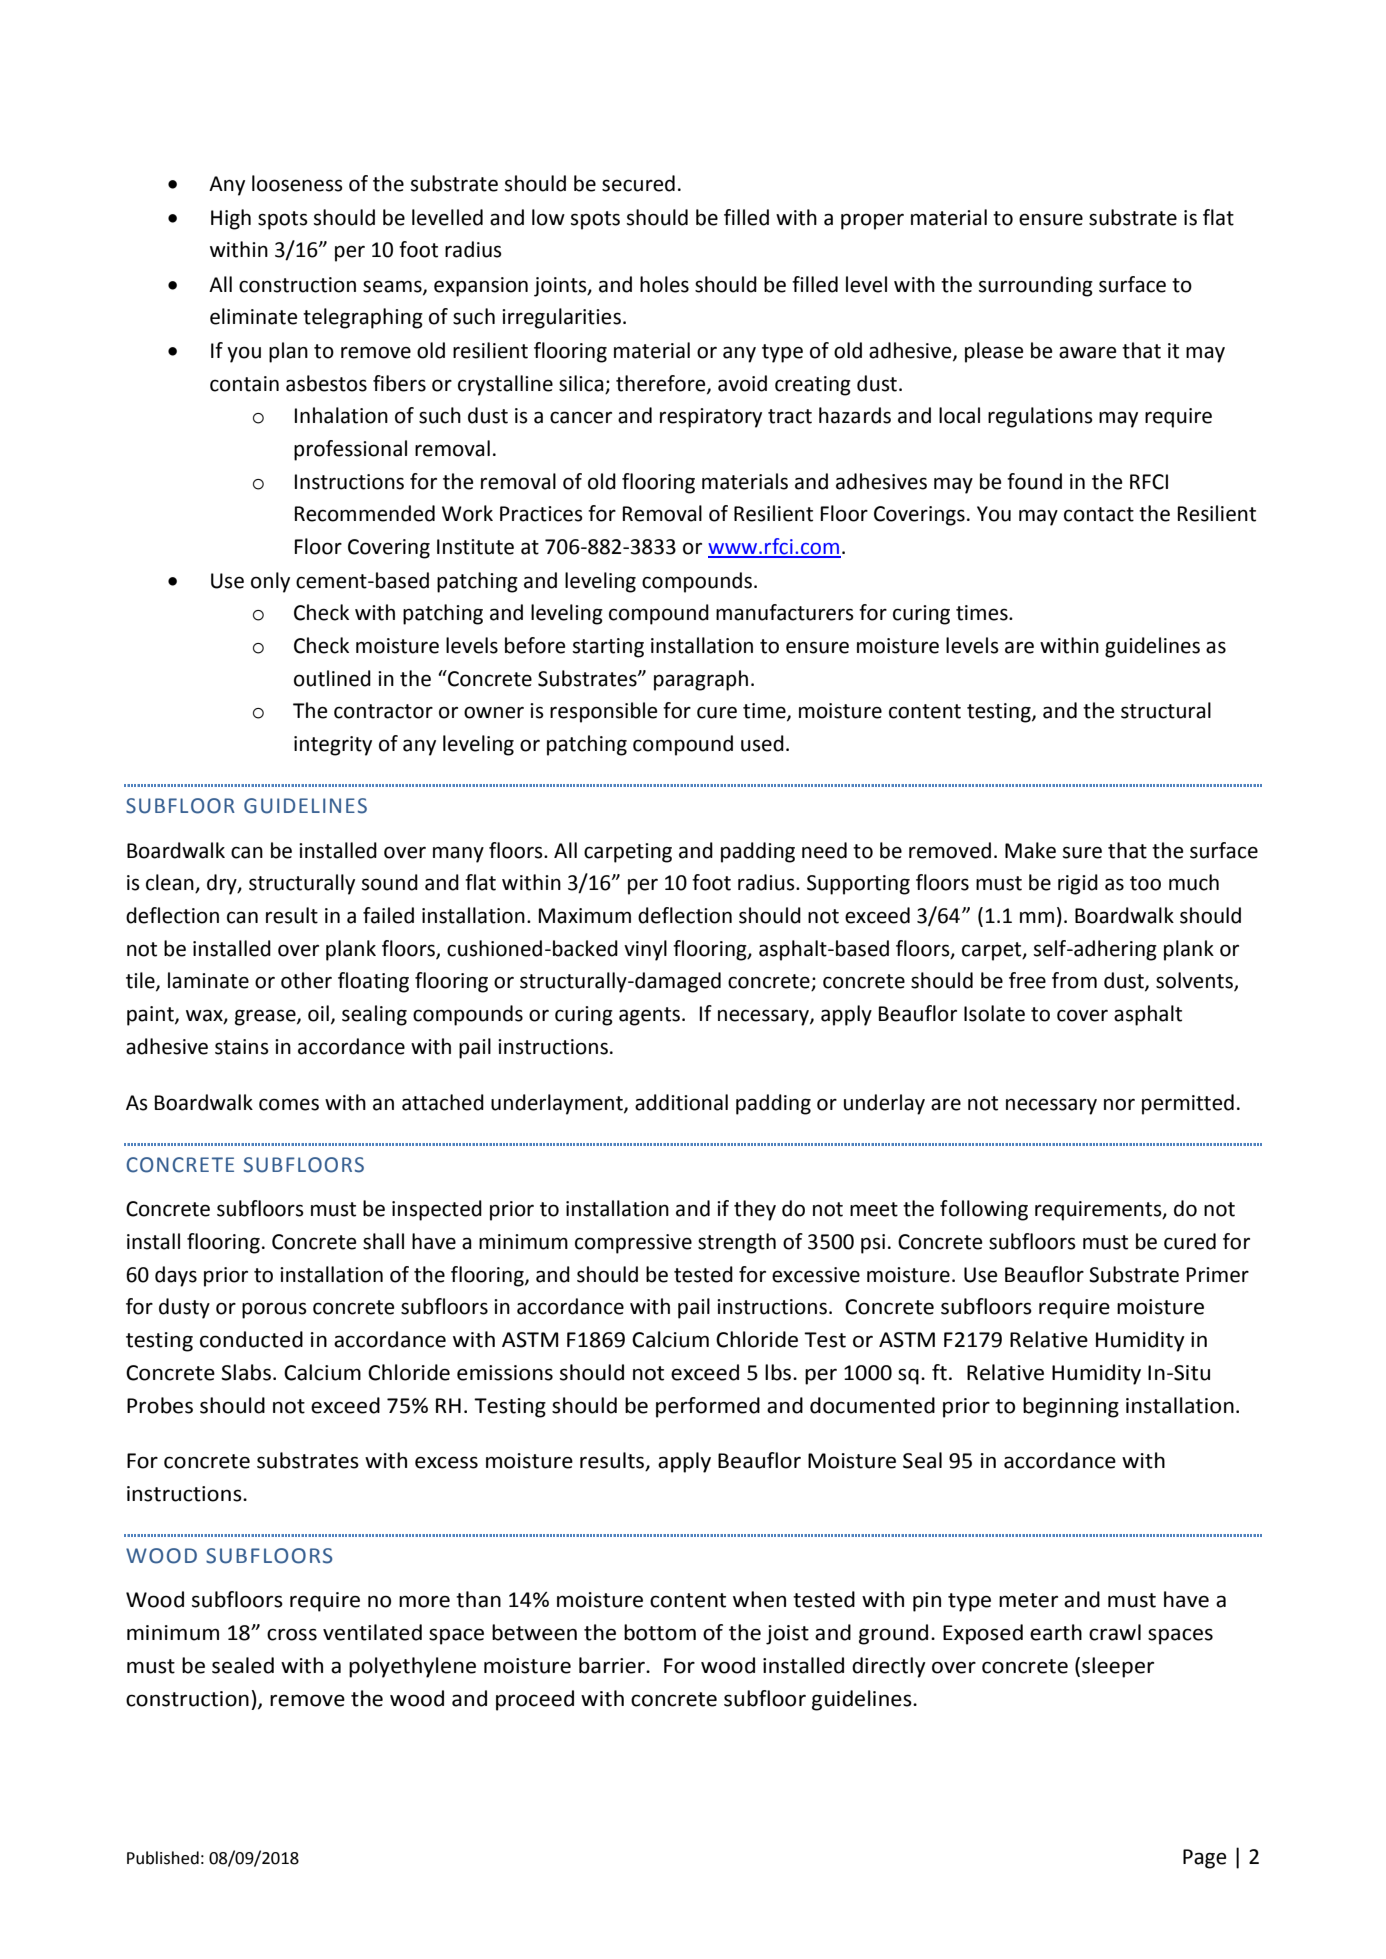 The image size is (1386, 1959). What do you see at coordinates (633, 1244) in the document?
I see `compressive` at bounding box center [633, 1244].
